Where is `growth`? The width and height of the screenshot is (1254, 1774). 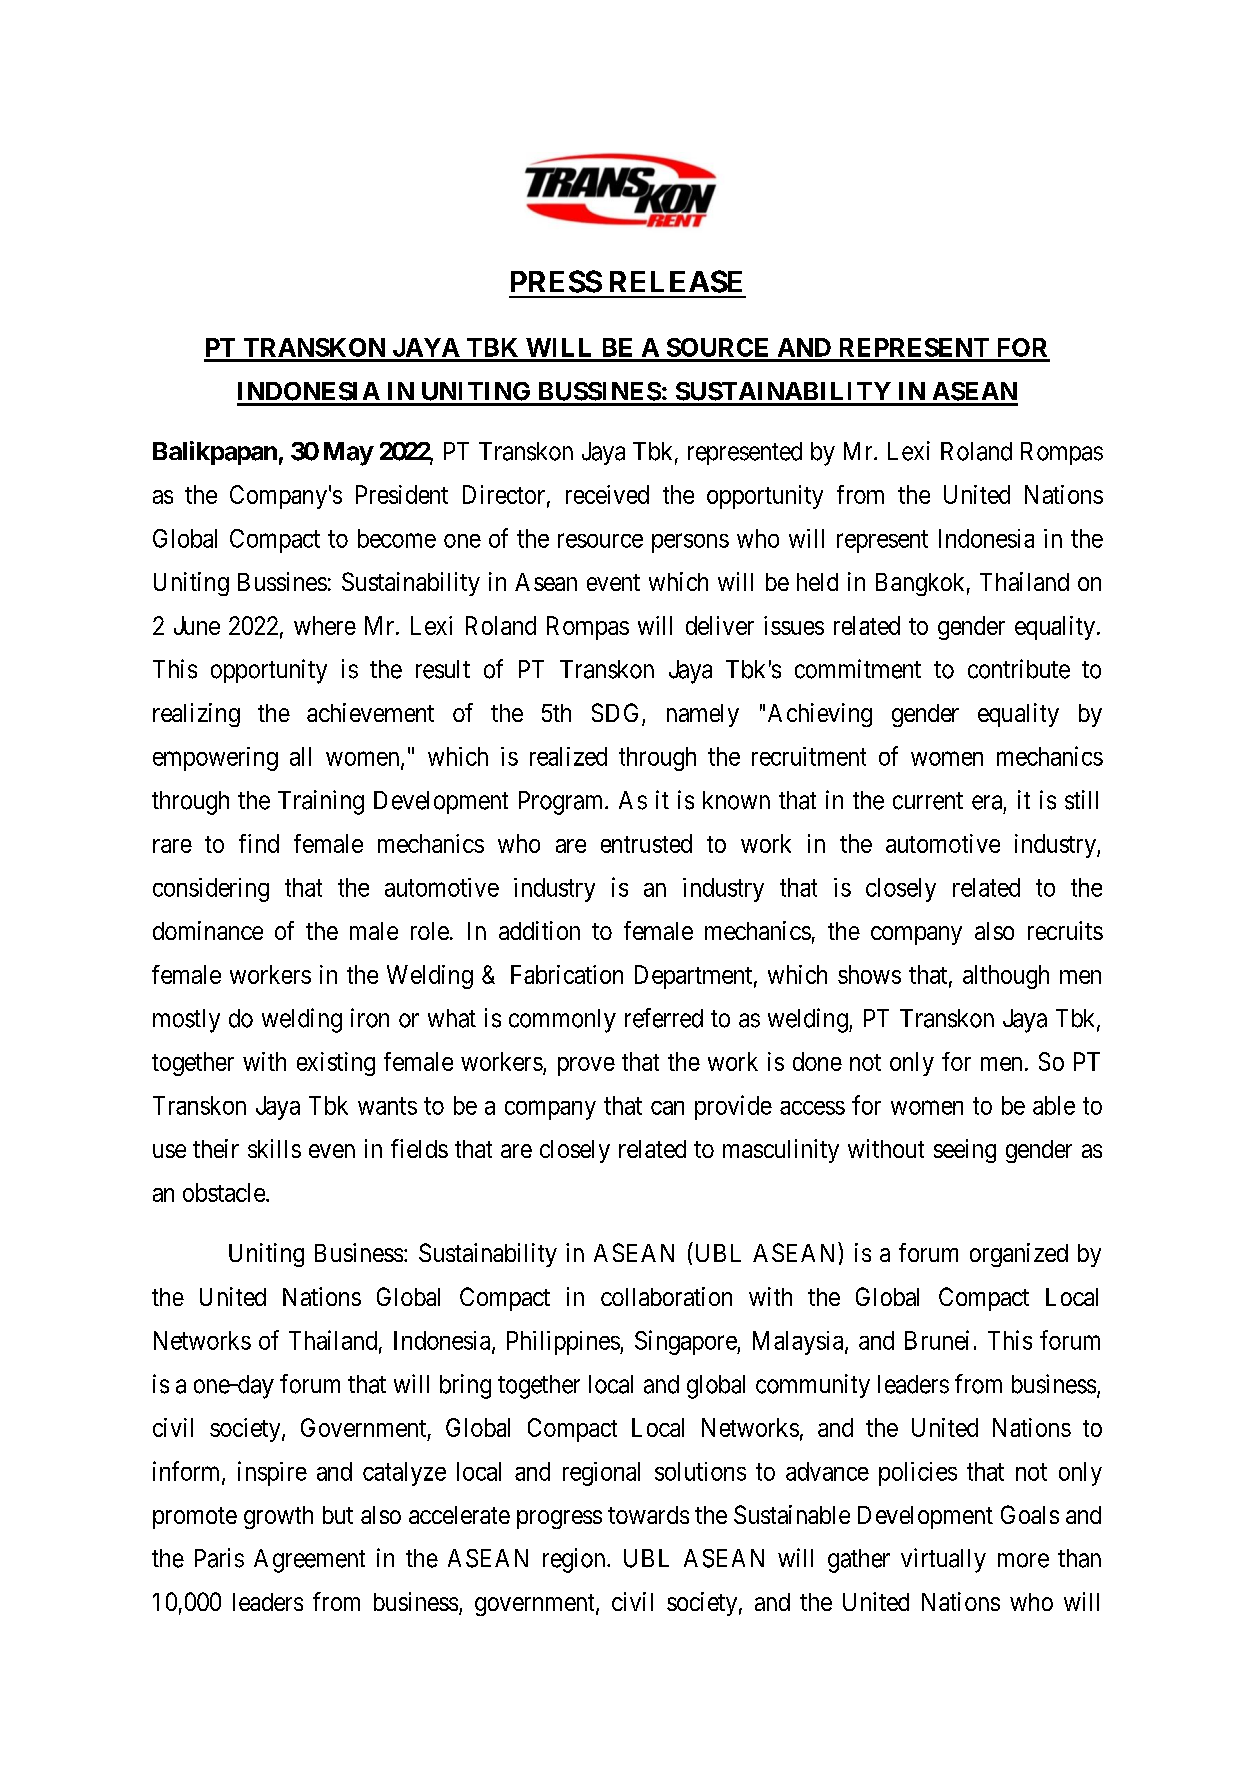
growth is located at coordinates (278, 1517).
